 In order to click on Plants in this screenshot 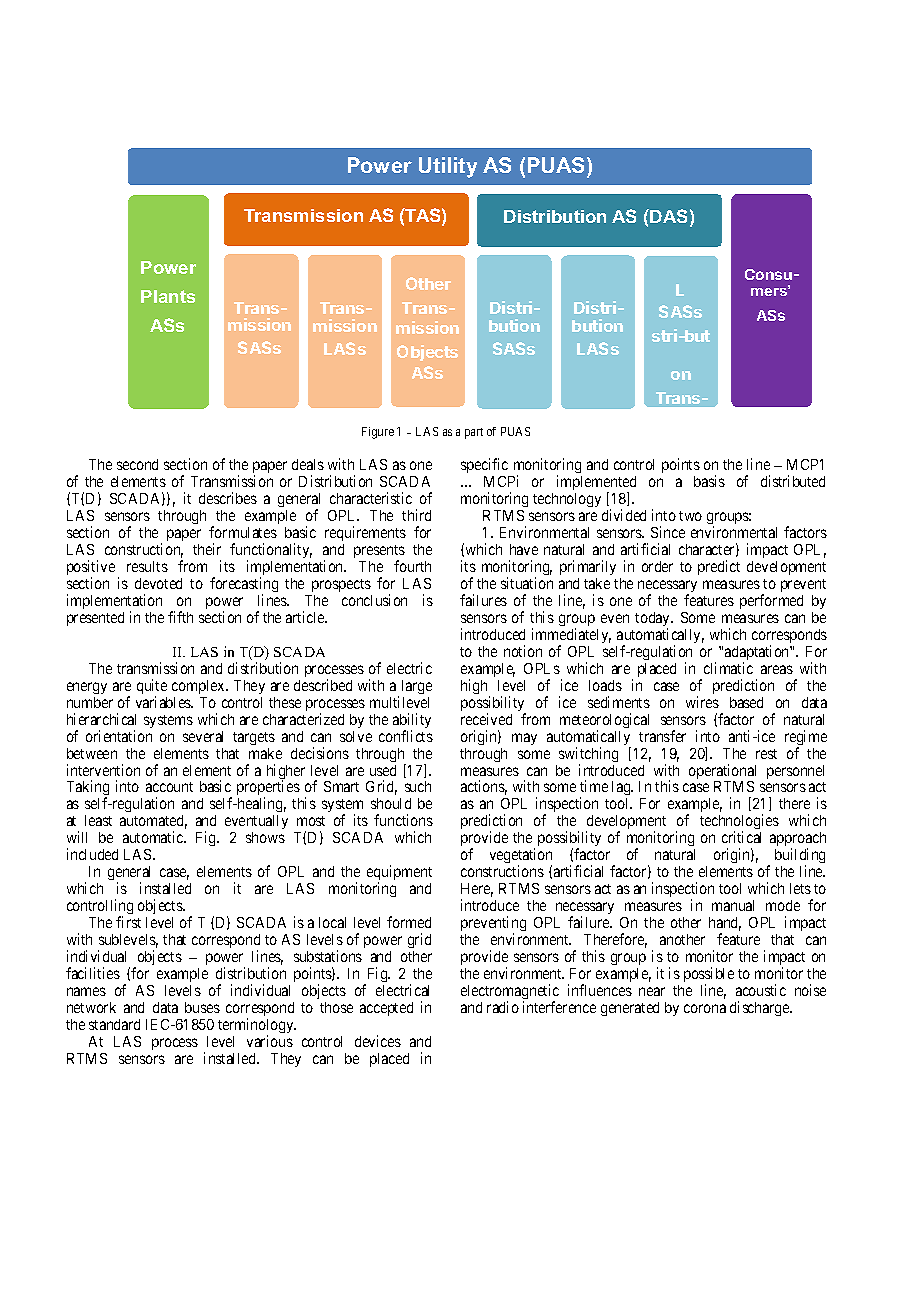, I will do `click(168, 296)`.
